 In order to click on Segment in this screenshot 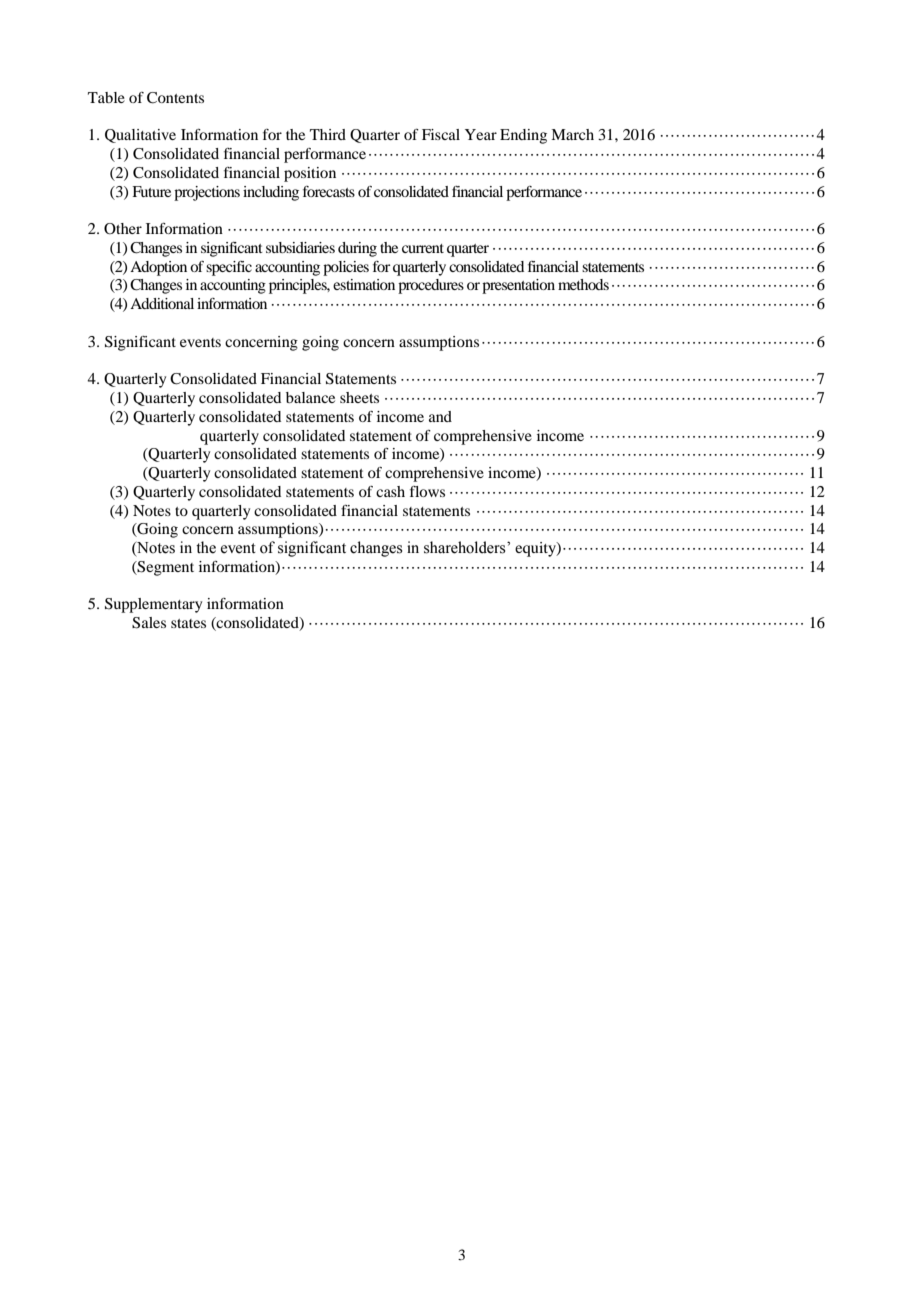, I will do `click(165, 568)`.
